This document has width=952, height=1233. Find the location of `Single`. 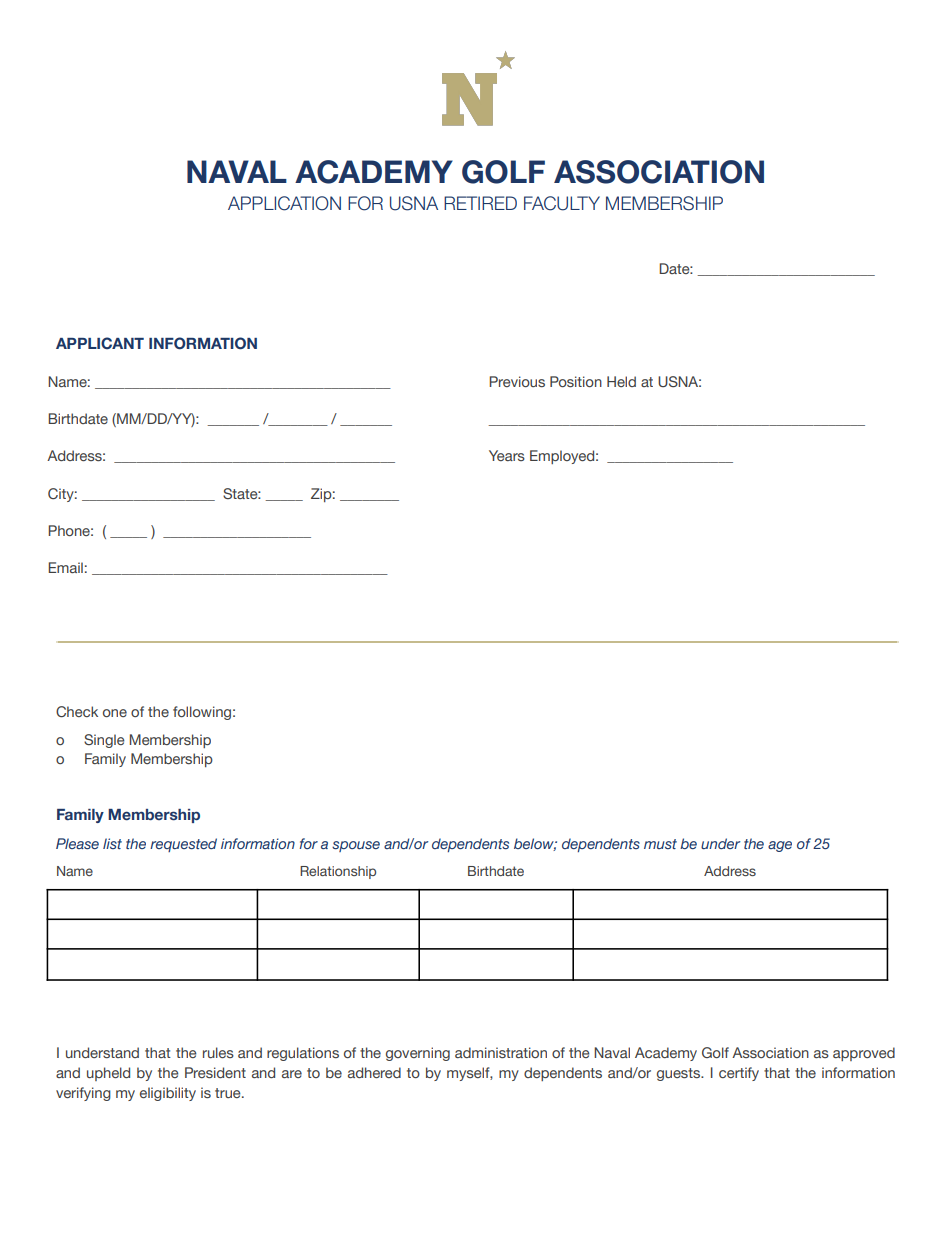

Single is located at coordinates (104, 741).
